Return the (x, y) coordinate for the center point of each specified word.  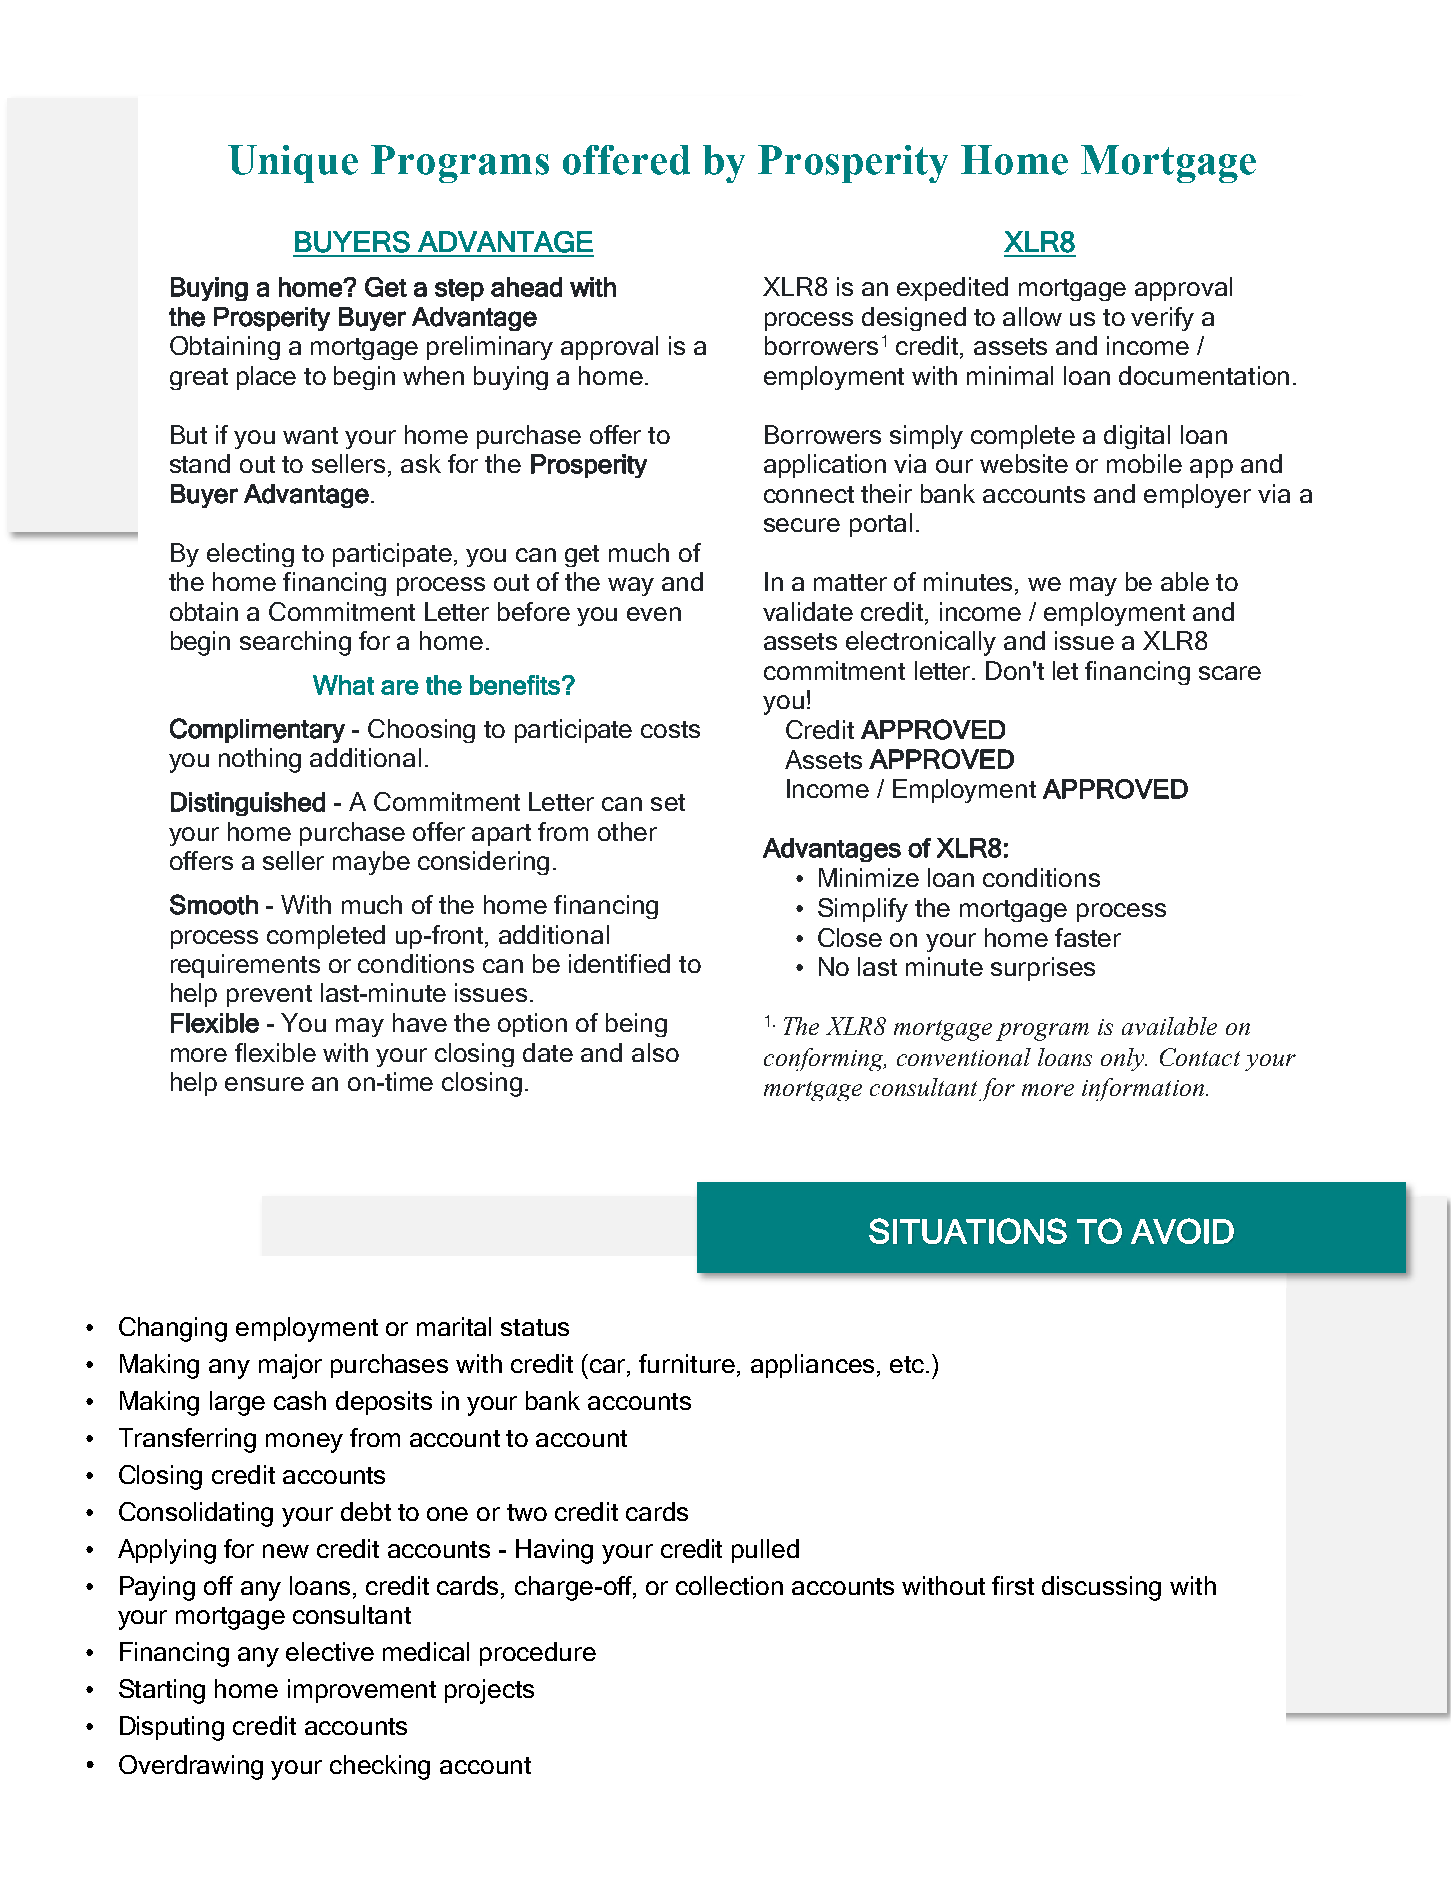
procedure (538, 1654)
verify (1162, 319)
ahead (526, 287)
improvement (362, 1691)
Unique (293, 164)
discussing (1101, 1588)
